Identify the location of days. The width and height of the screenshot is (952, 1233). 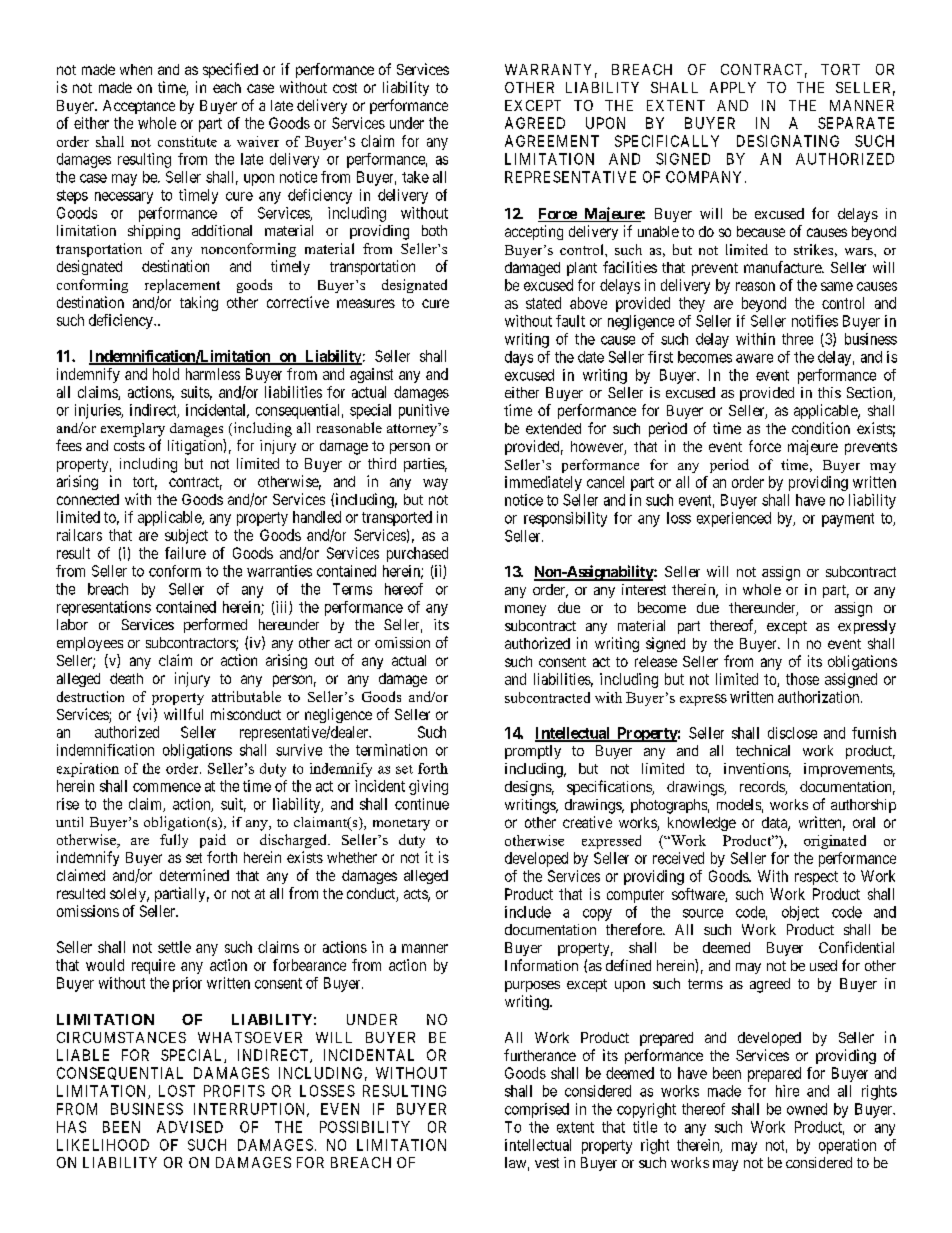
(519, 358).
